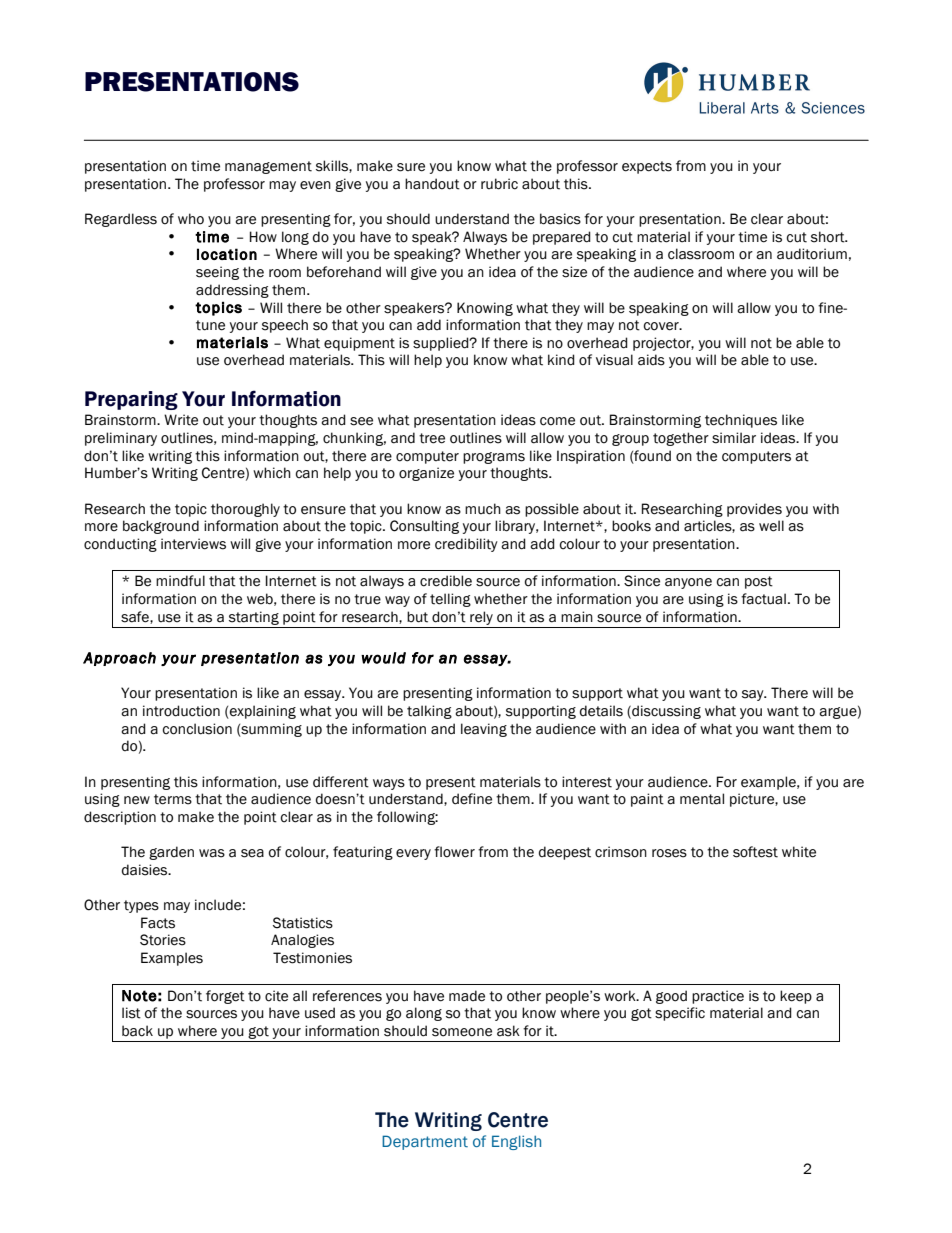 This screenshot has width=952, height=1233. Describe the element at coordinates (131, 1013) in the screenshot. I see `list` at that location.
